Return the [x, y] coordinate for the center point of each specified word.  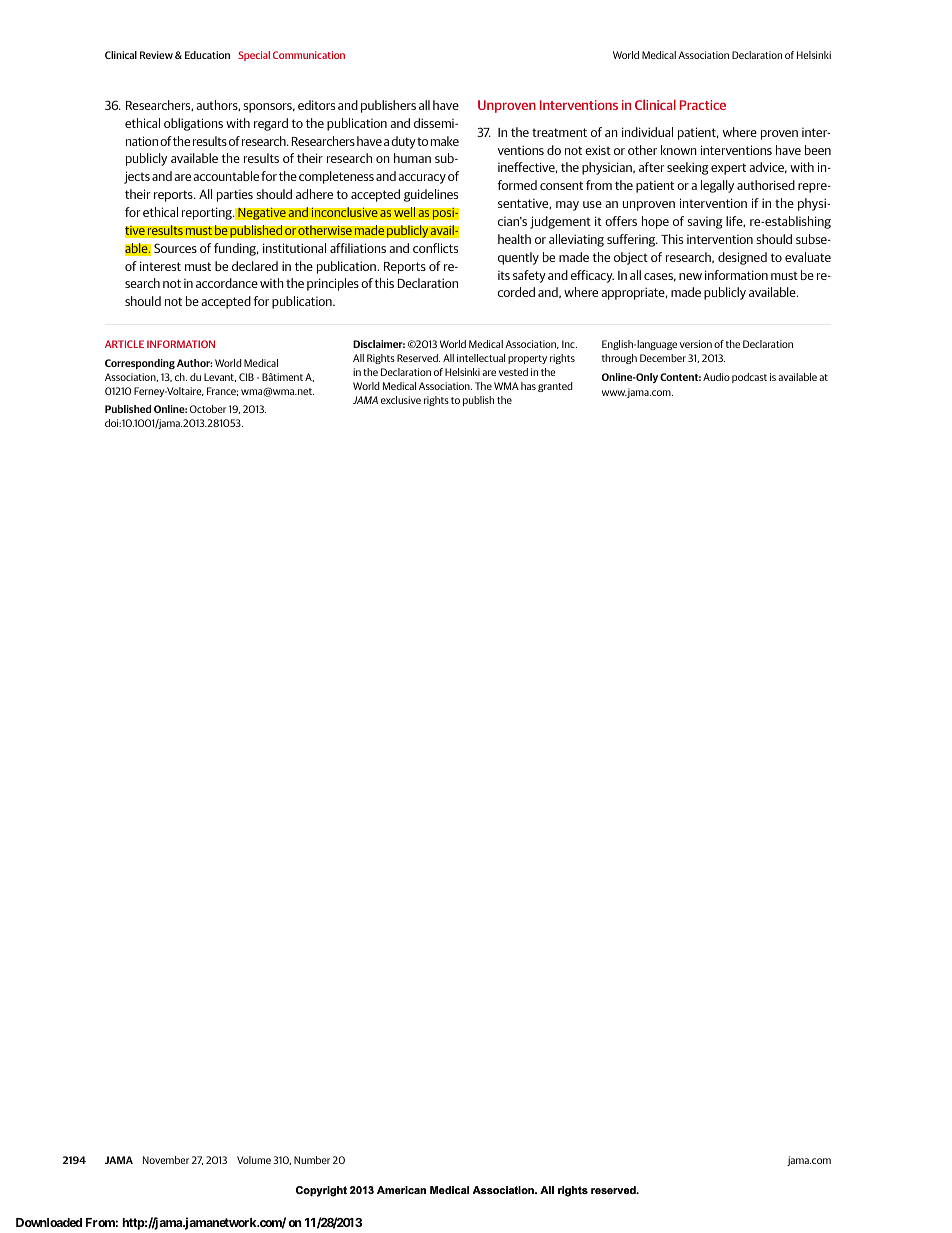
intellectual [481, 358]
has [528, 386]
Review [156, 55]
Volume [254, 1160]
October [208, 409]
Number [312, 1160]
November [166, 1160]
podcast [749, 378]
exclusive [401, 400]
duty [404, 142]
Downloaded [49, 1222]
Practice [703, 105]
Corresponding [140, 364]
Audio [716, 377]
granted [555, 387]
